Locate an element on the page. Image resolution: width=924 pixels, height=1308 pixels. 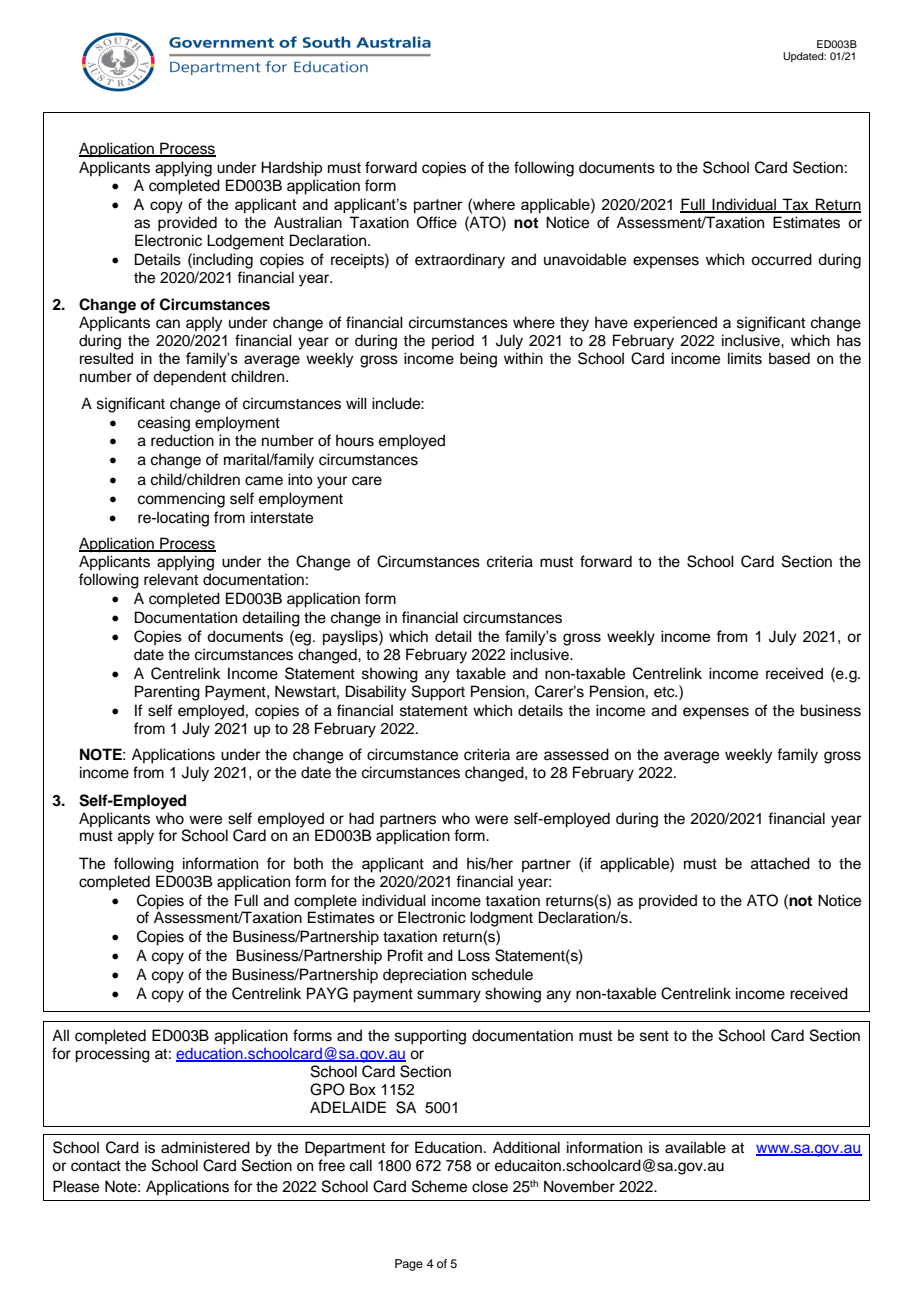
Office is located at coordinates (437, 222).
